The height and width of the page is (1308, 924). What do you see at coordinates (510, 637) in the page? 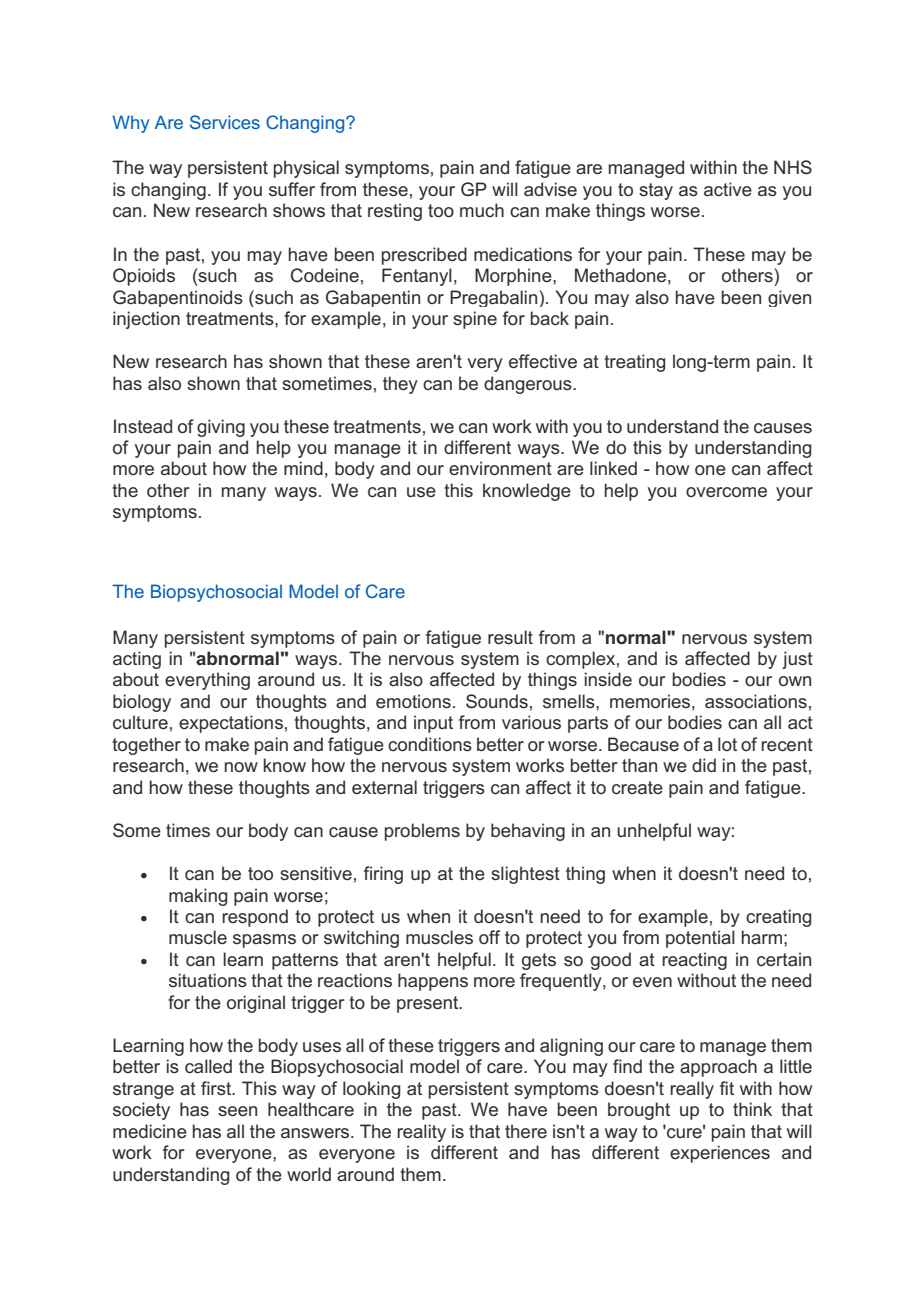
I see `result` at bounding box center [510, 637].
